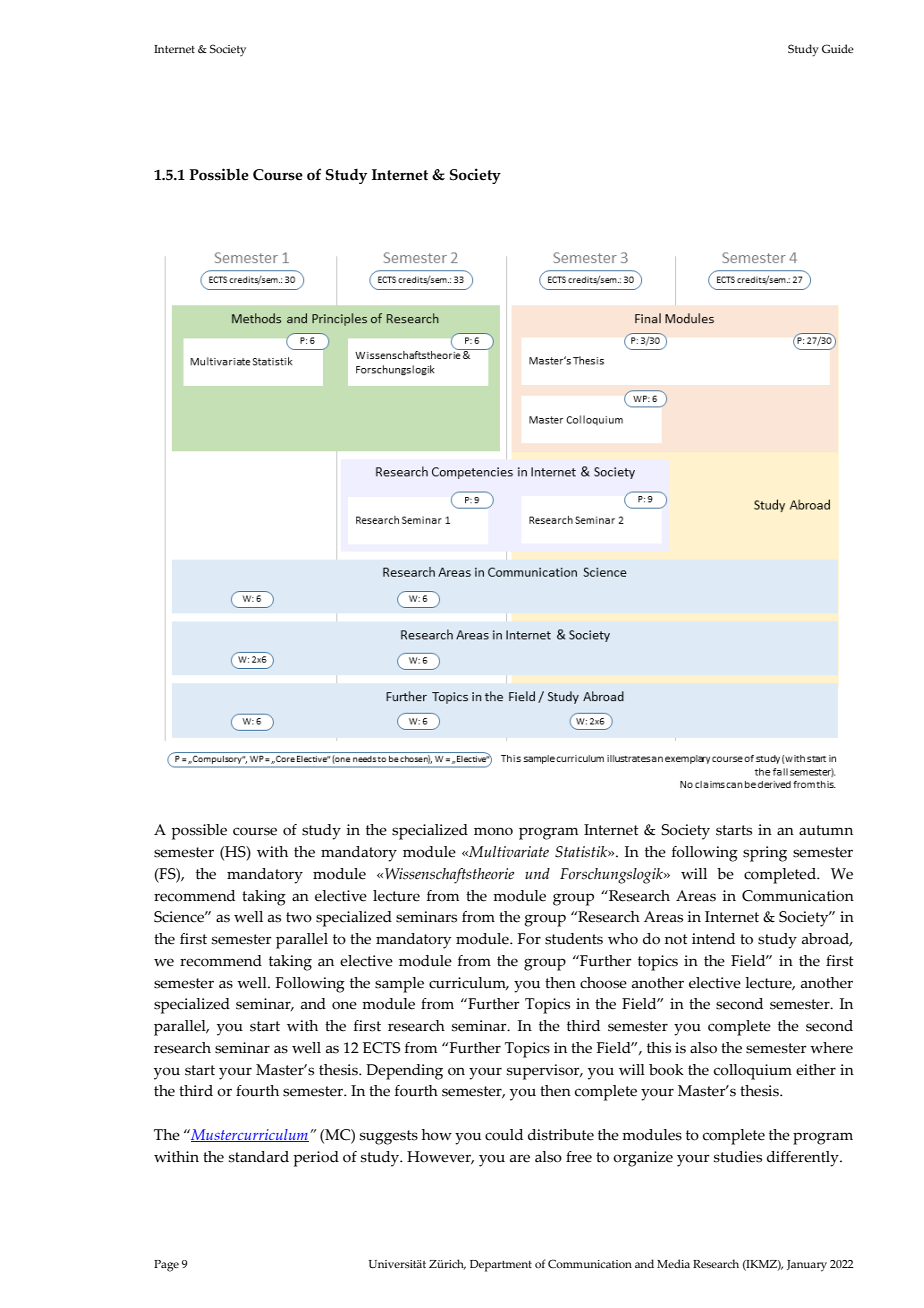 The height and width of the image is (1308, 924). What do you see at coordinates (501, 1266) in the image?
I see `Department` at bounding box center [501, 1266].
